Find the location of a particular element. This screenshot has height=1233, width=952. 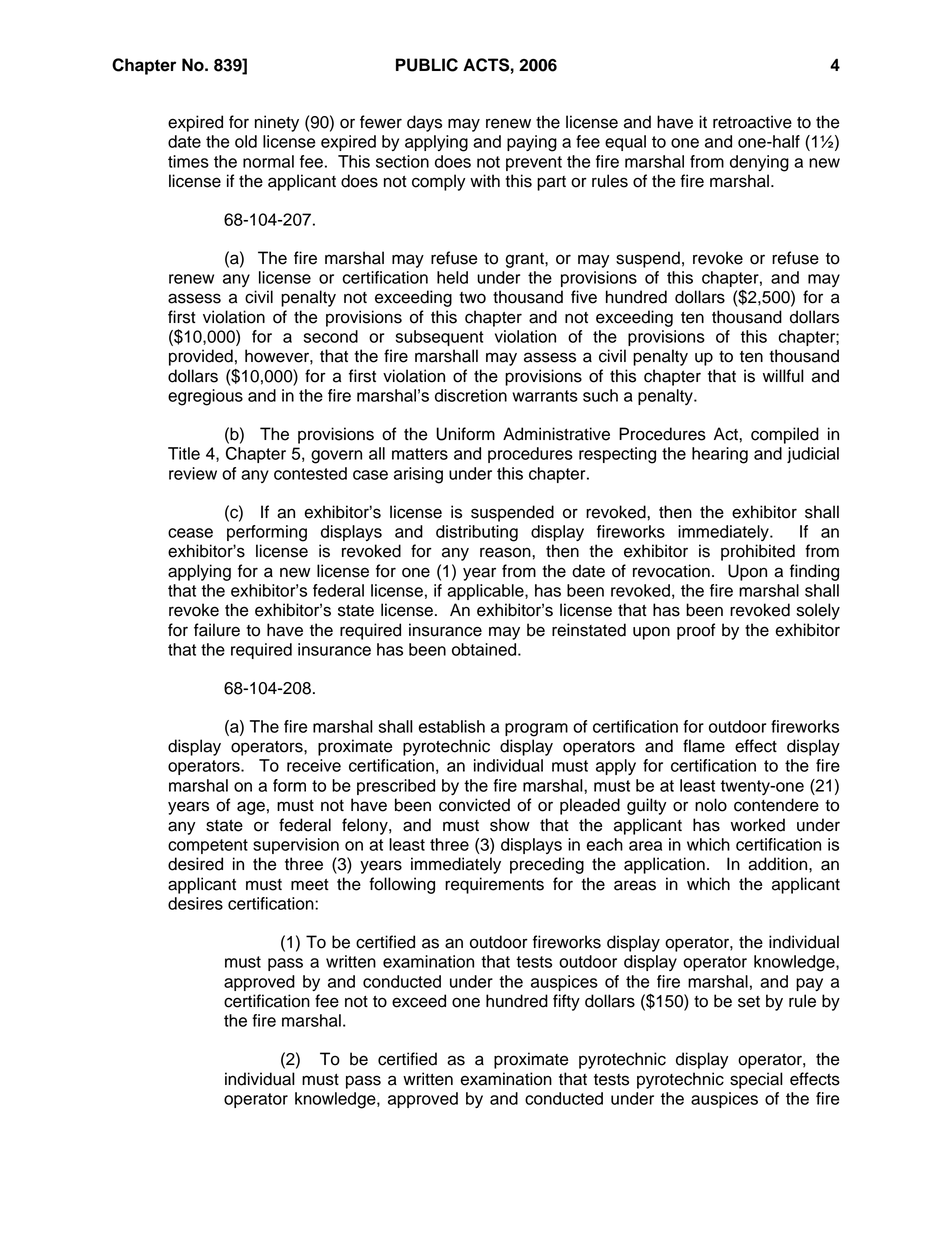

show is located at coordinates (510, 825).
